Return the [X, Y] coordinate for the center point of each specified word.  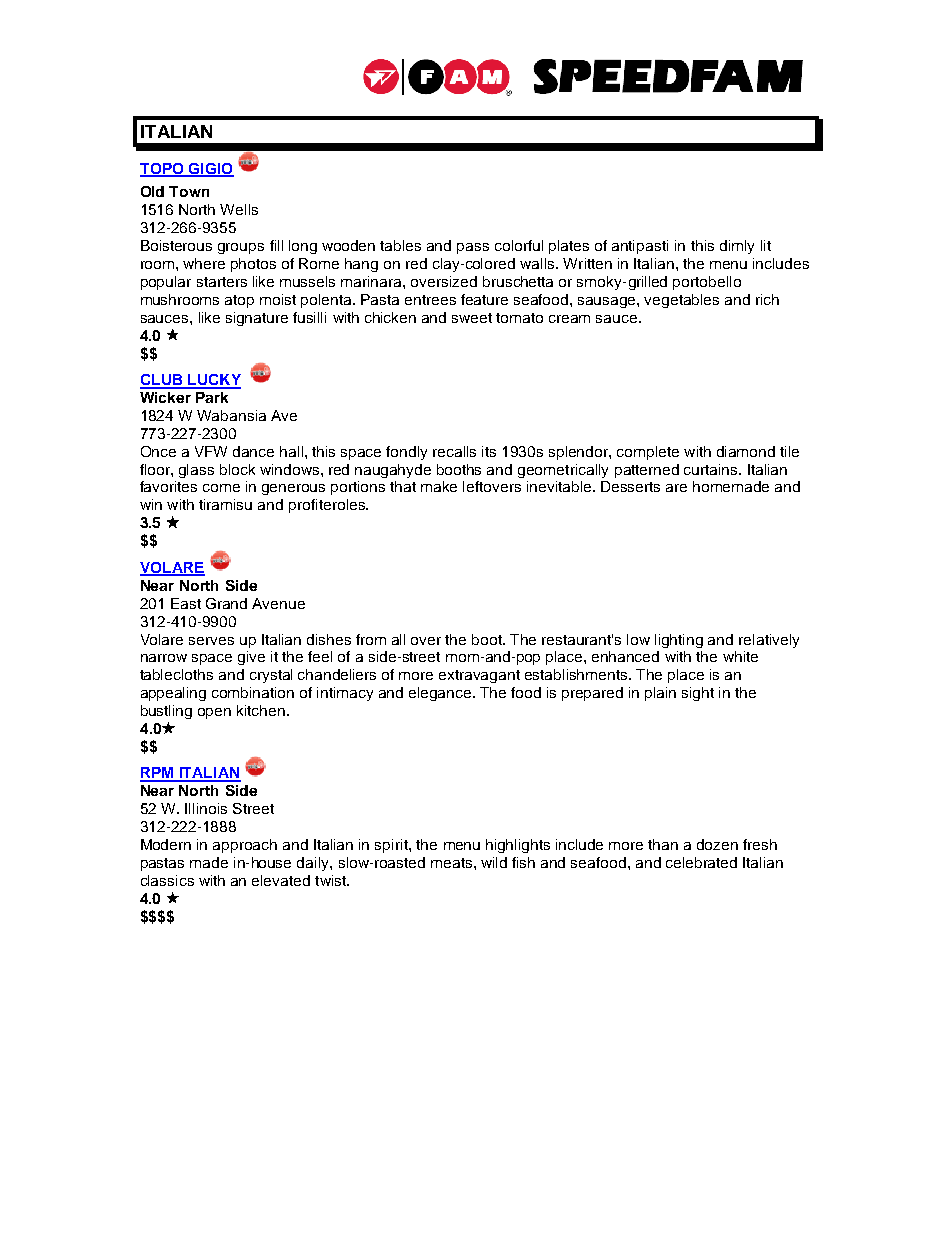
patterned [647, 471]
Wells [239, 209]
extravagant [479, 676]
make [439, 486]
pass [473, 248]
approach [245, 846]
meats [453, 863]
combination [253, 692]
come [221, 488]
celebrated [701, 862]
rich [767, 299]
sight [698, 694]
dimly [737, 247]
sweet [472, 318]
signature [257, 319]
